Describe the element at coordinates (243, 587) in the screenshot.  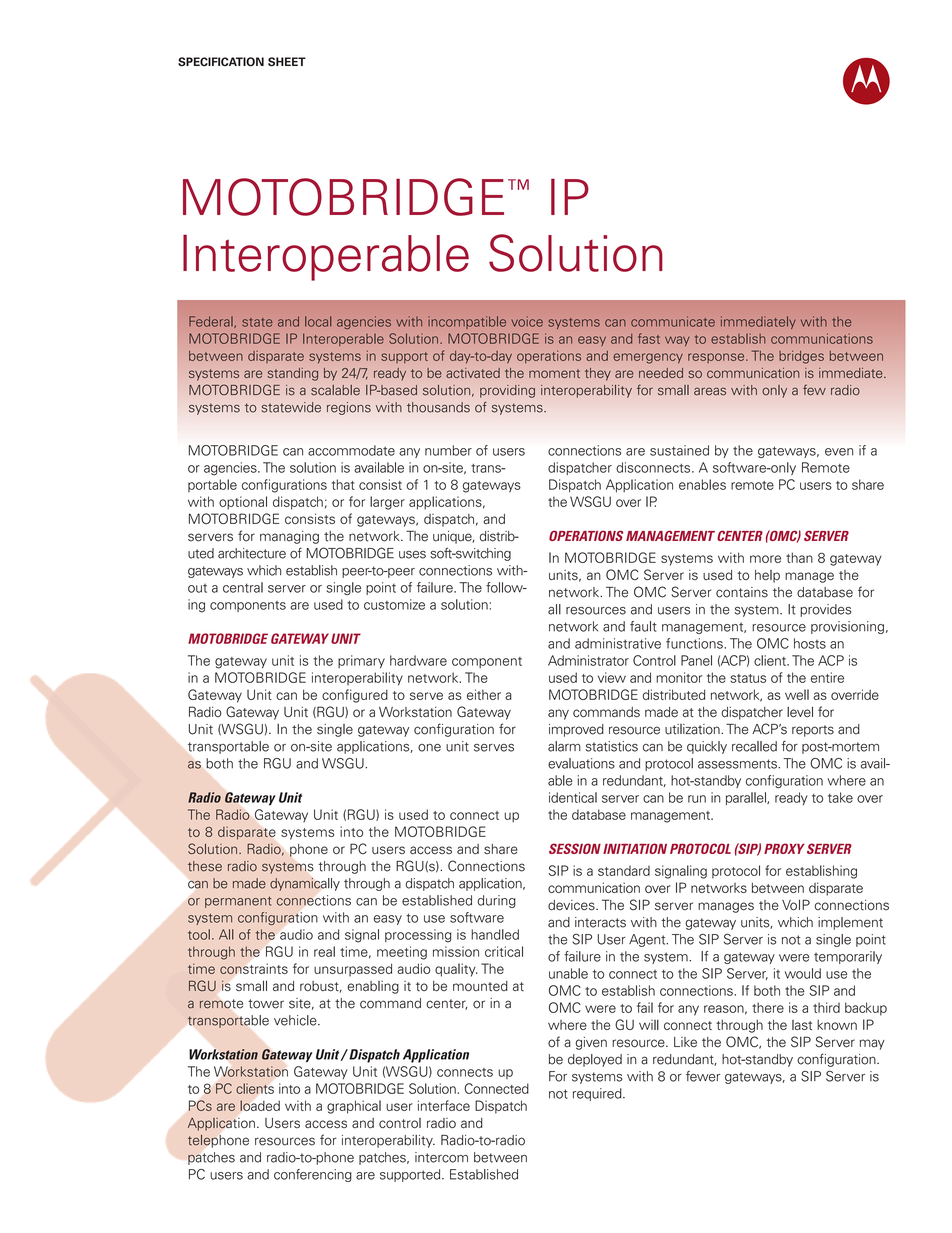
I see `central` at that location.
